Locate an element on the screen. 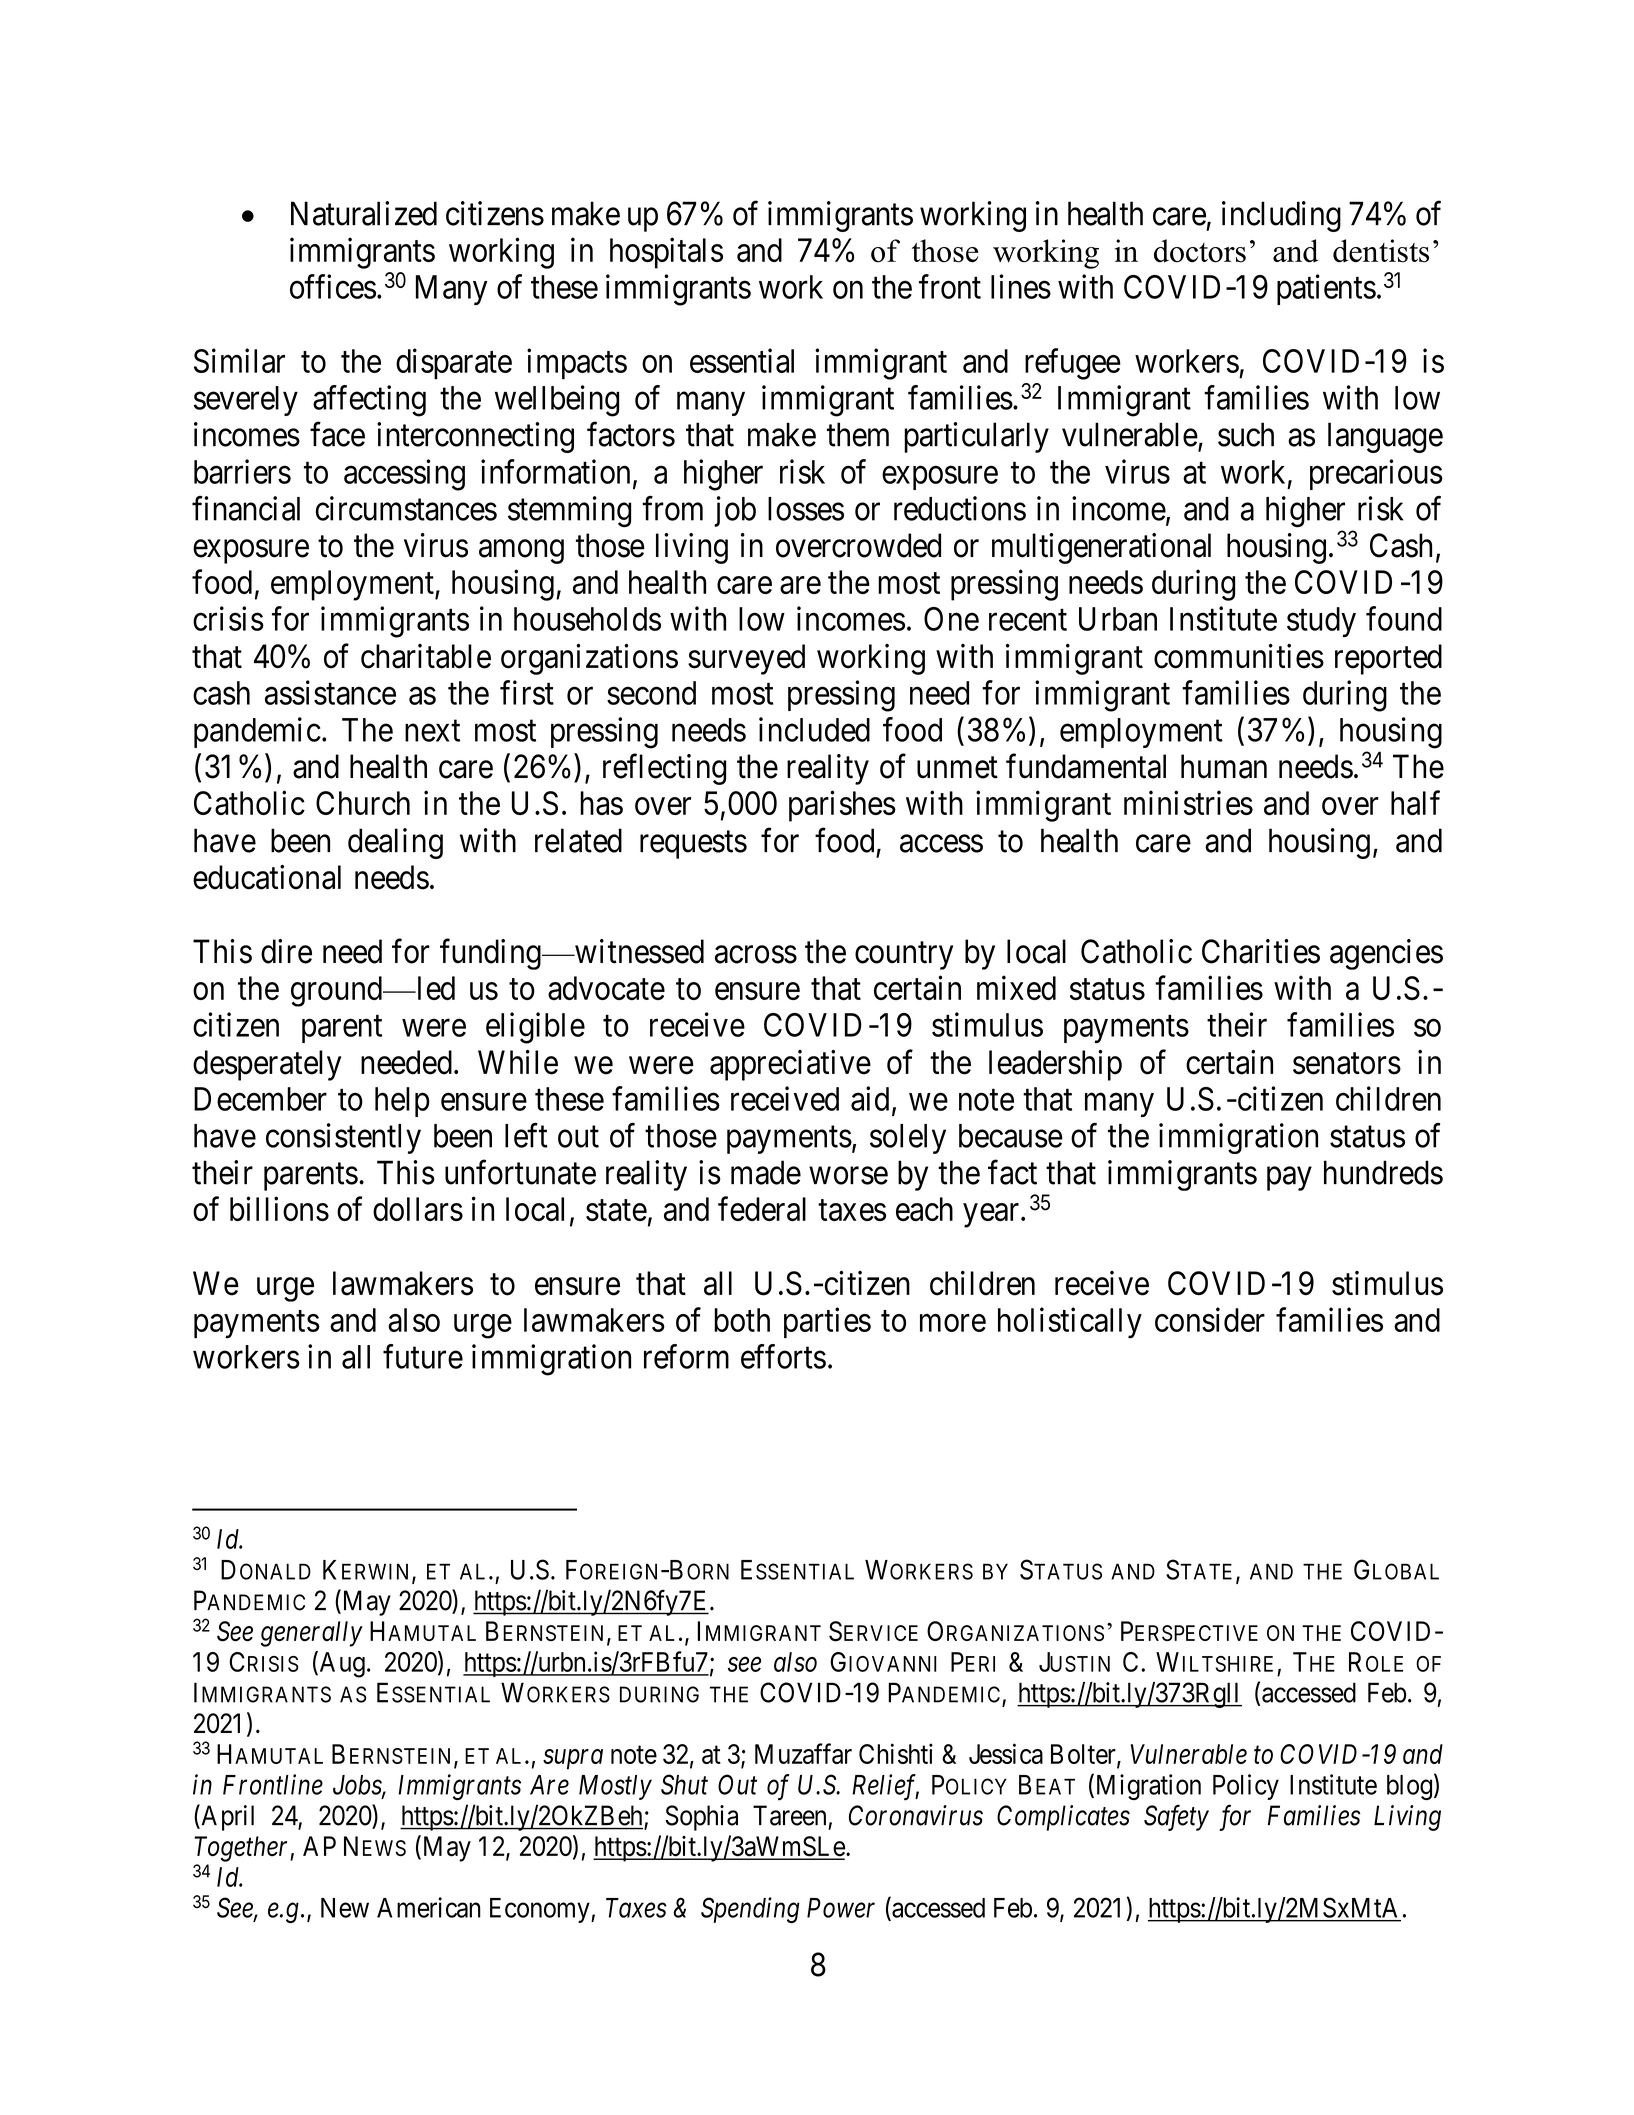  appreciative is located at coordinates (790, 1065).
